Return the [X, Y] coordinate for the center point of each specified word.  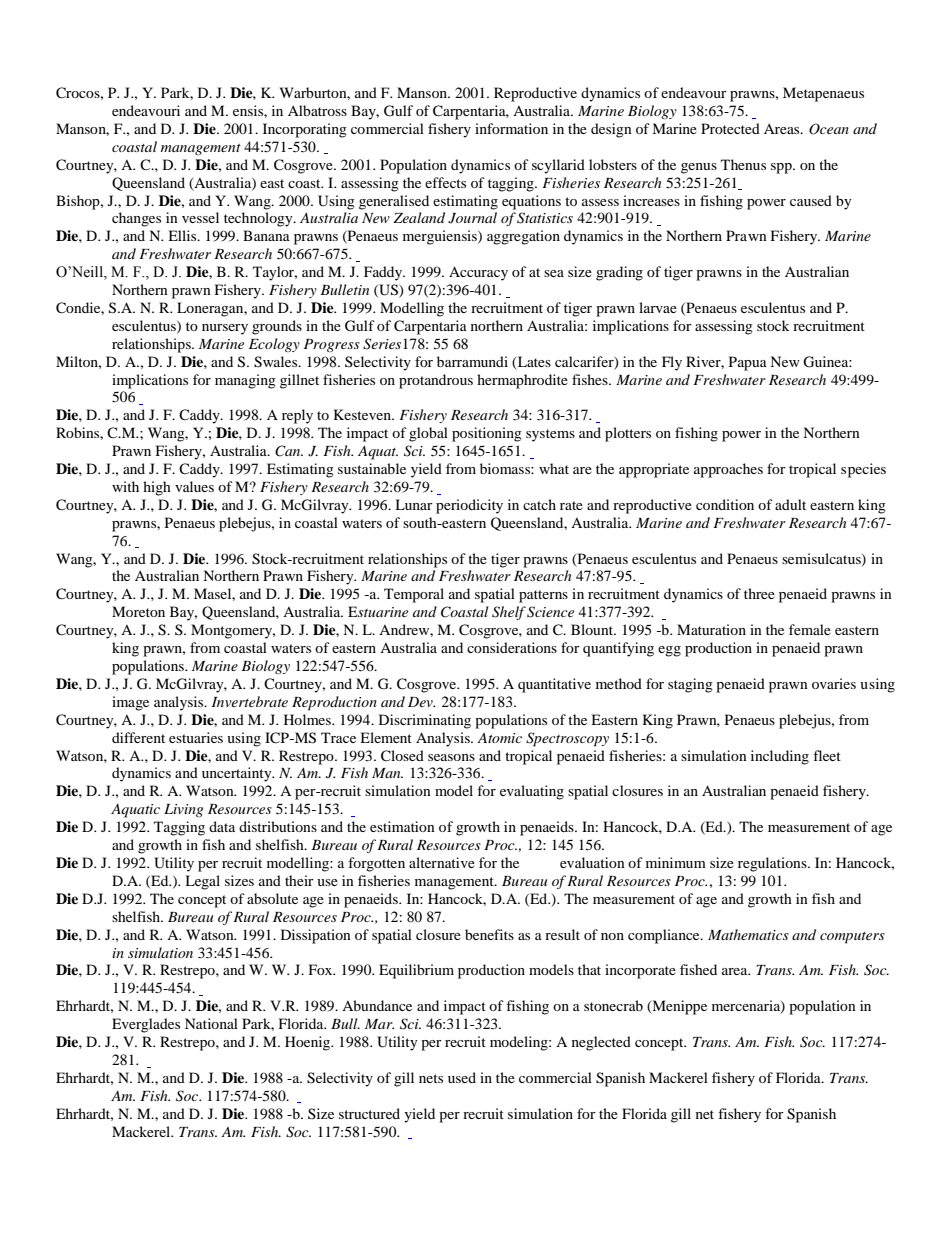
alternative [442, 862]
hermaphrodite [522, 381]
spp [782, 168]
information [511, 128]
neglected [601, 1043]
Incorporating [305, 130]
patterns [543, 596]
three [759, 593]
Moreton [138, 611]
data [222, 826]
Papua [748, 363]
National [211, 1023]
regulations [773, 864]
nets [431, 1078]
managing [245, 381]
